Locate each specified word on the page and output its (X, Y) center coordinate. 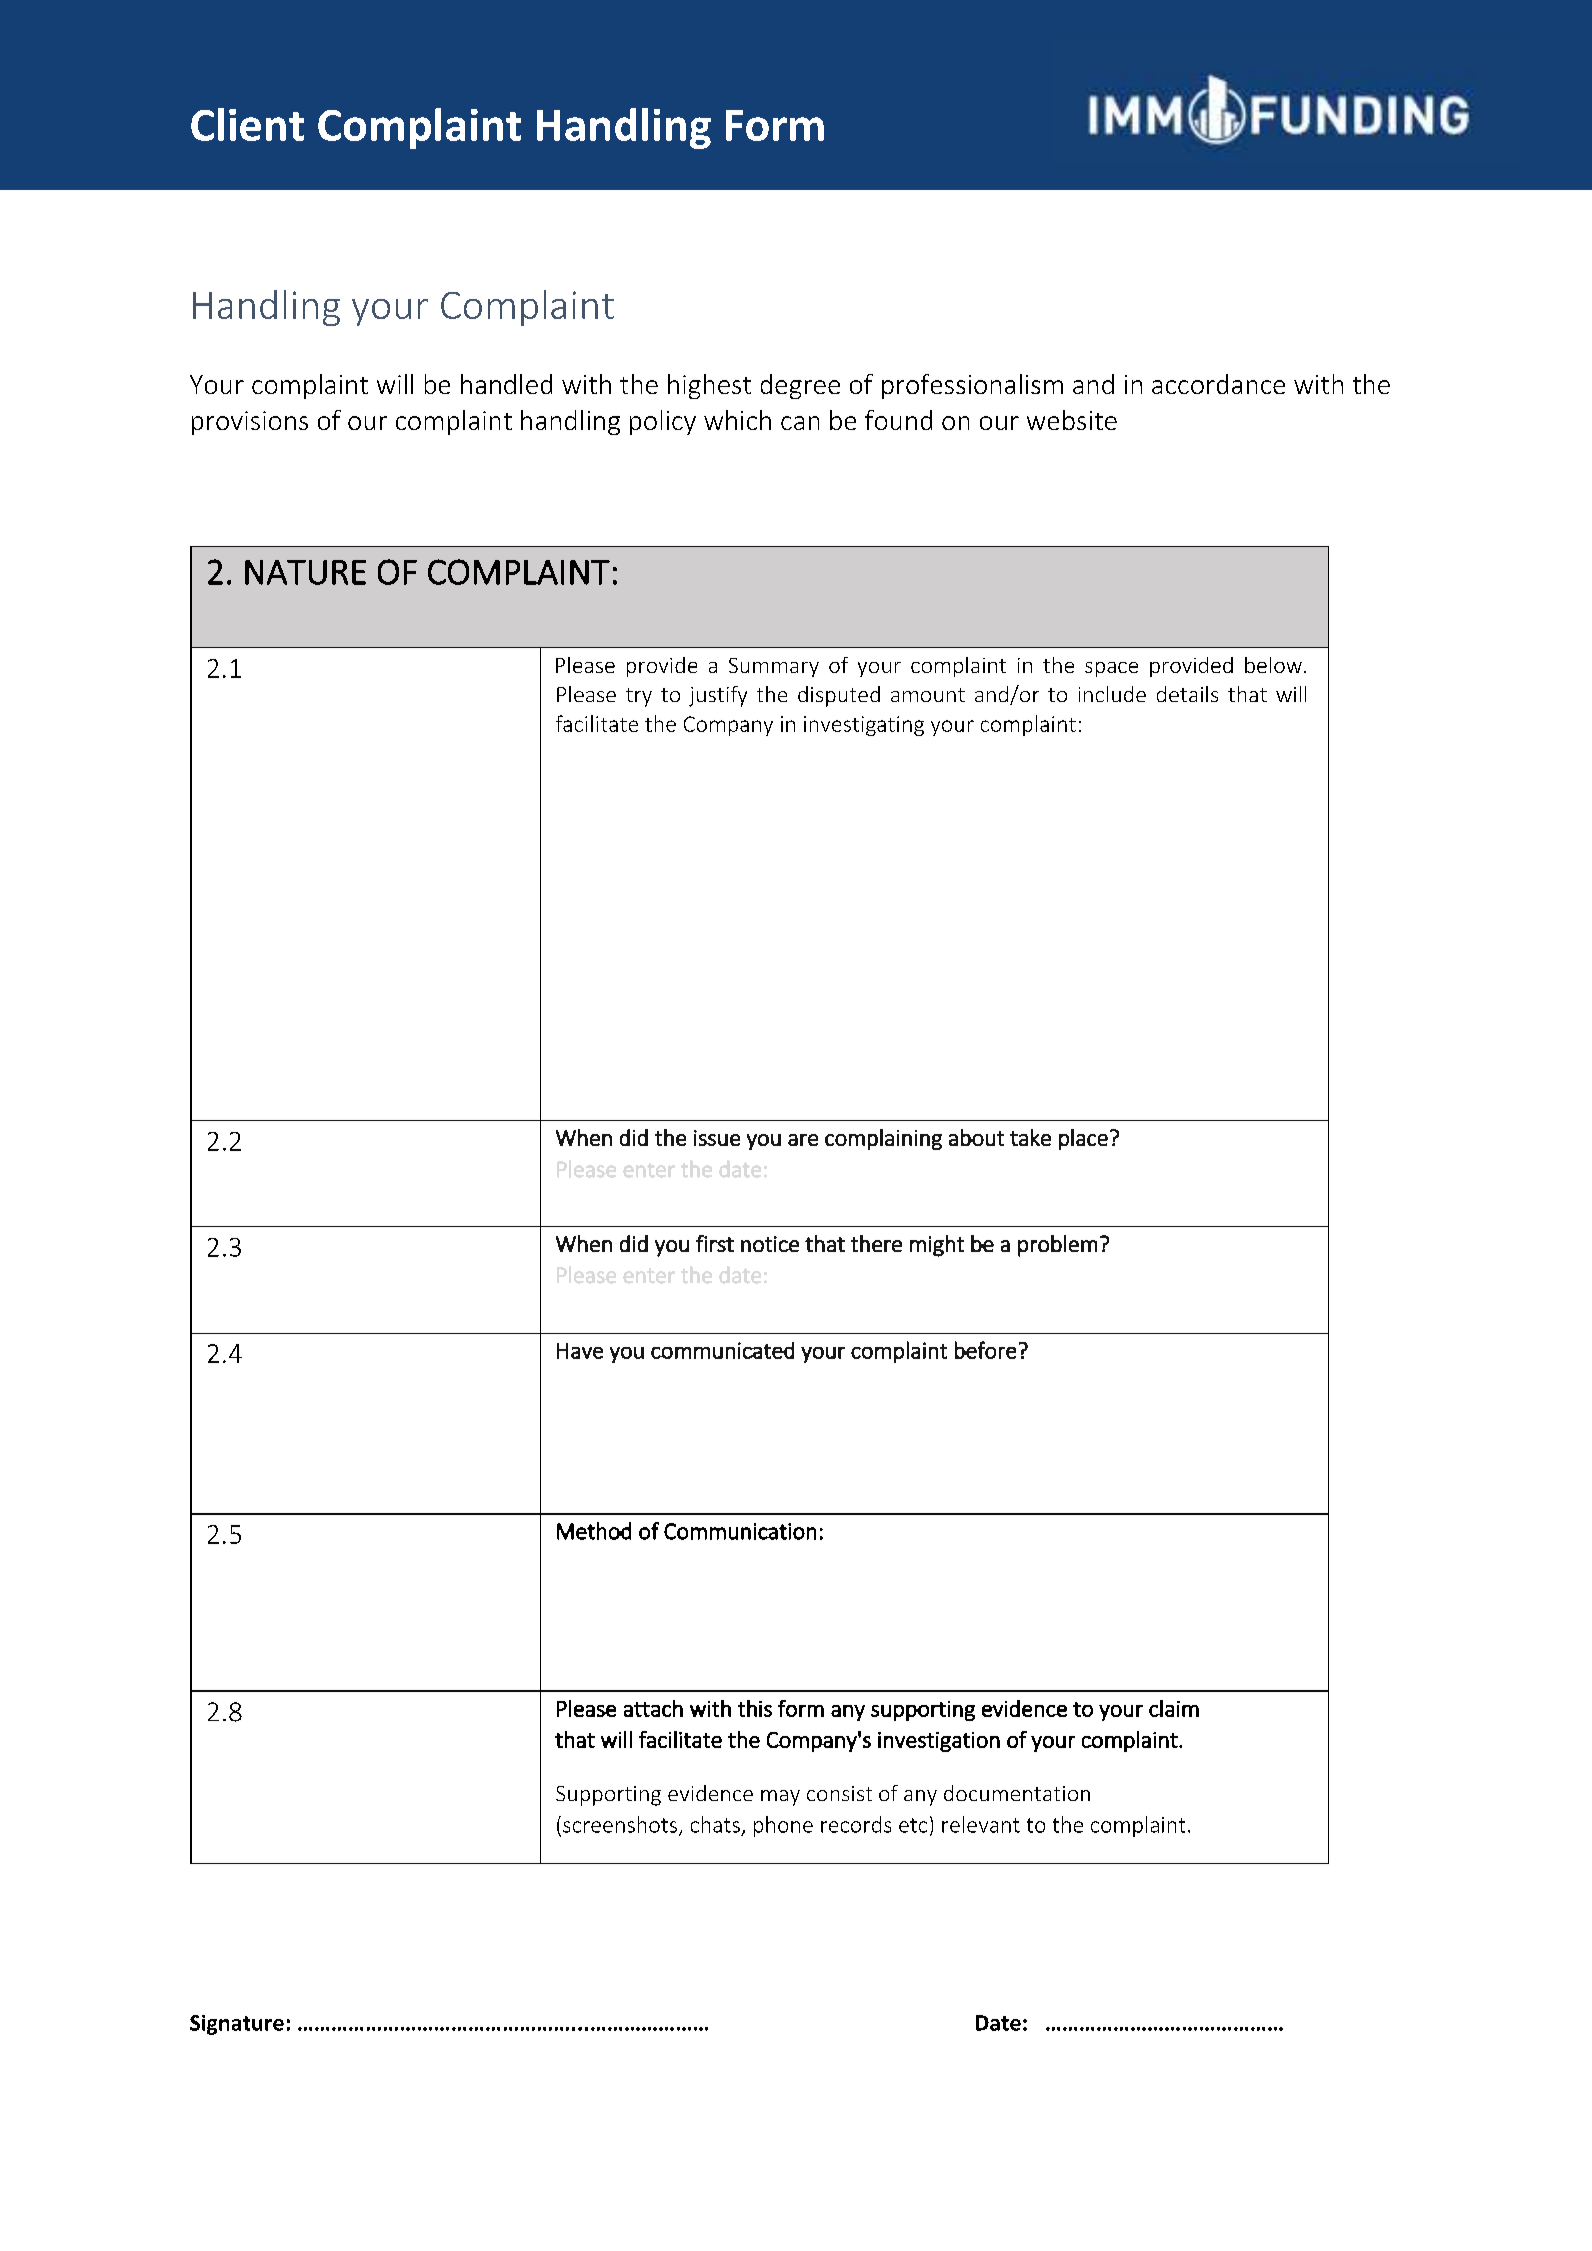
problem (1057, 1246)
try (639, 697)
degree (800, 386)
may (780, 1798)
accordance (1218, 384)
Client (247, 124)
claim (1174, 1708)
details (1187, 694)
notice (770, 1244)
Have (580, 1351)
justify (718, 696)
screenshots (621, 1825)
